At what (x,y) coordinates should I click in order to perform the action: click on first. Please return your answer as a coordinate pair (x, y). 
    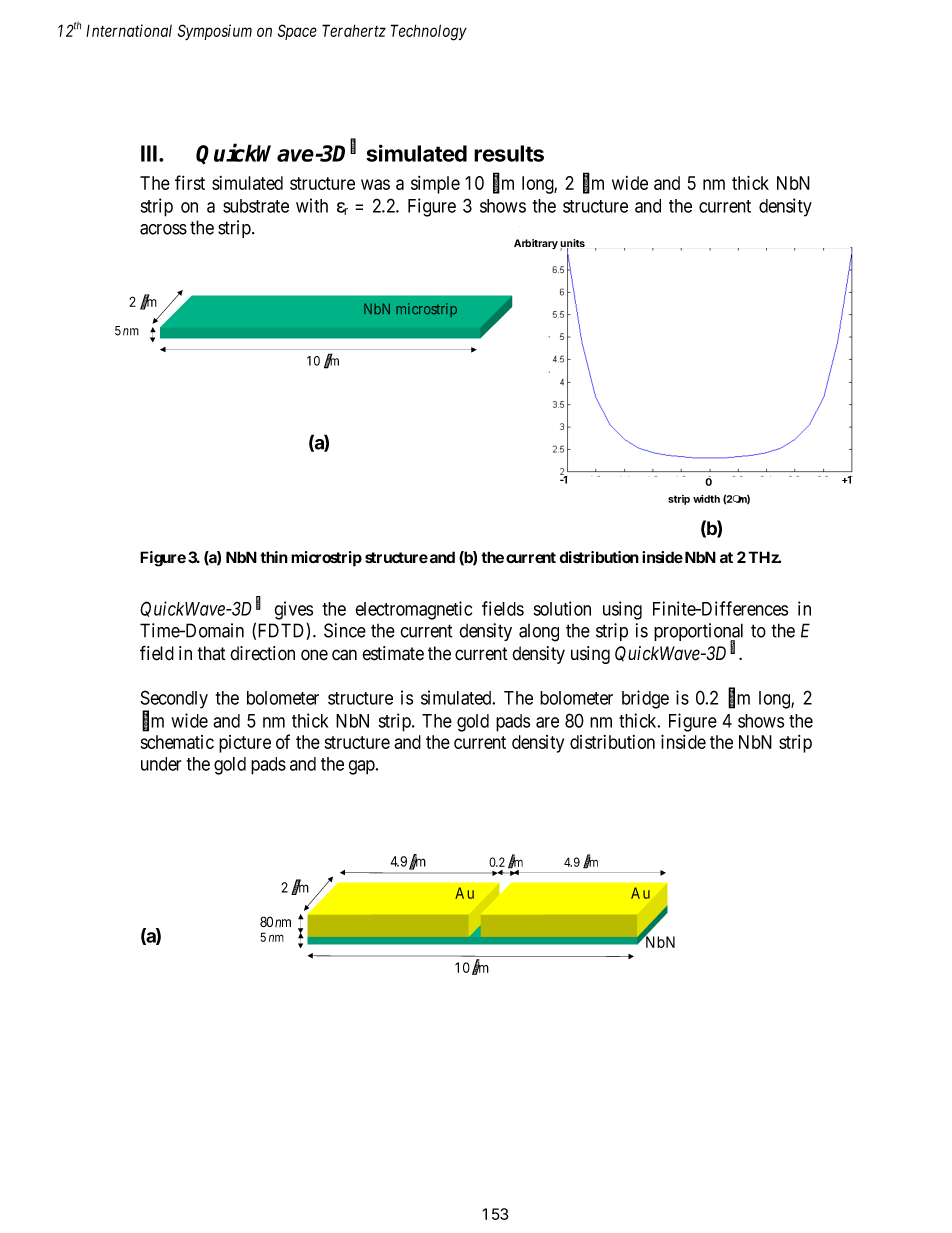
    Looking at the image, I should click on (190, 182).
